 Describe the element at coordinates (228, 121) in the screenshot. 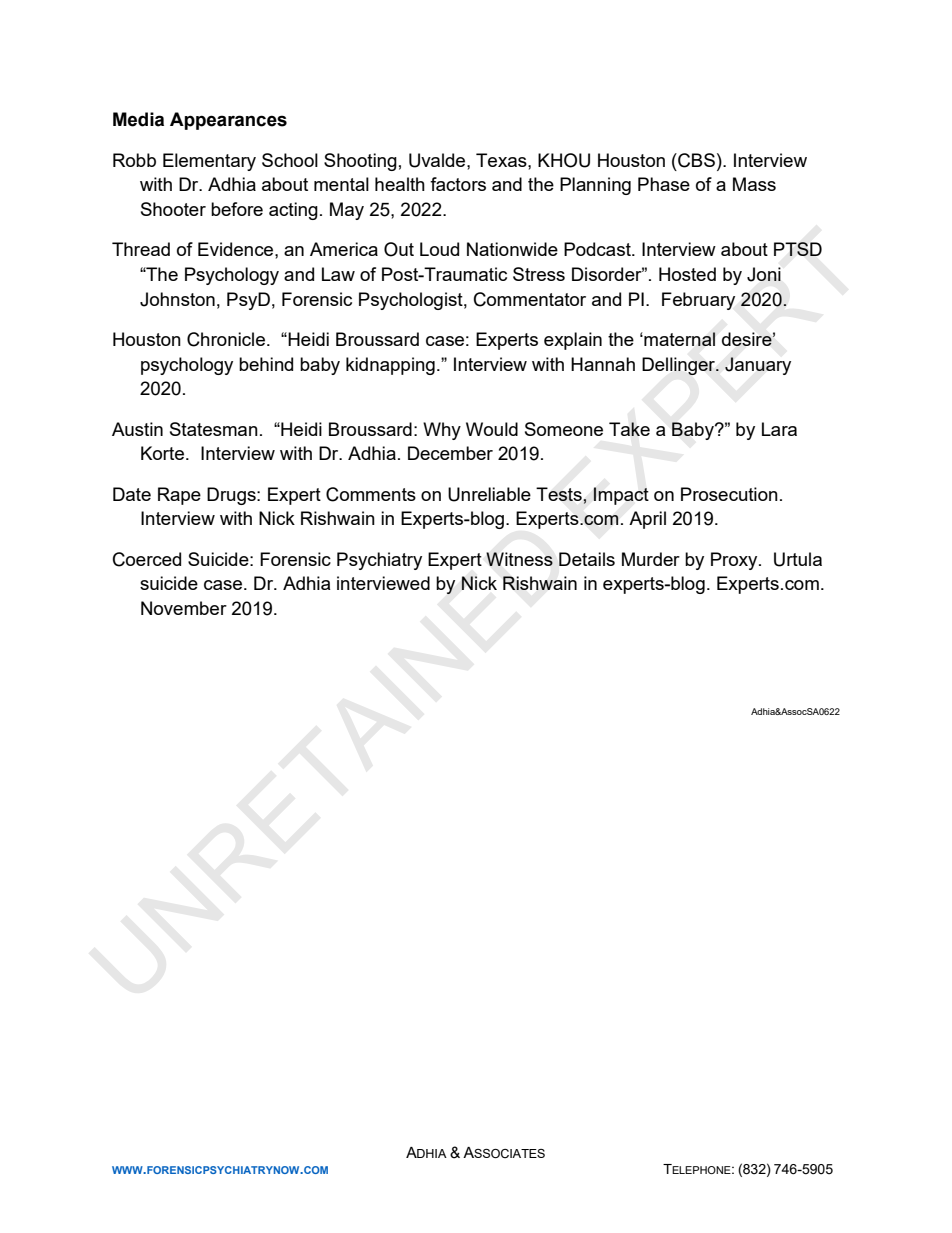

I see `Appearances` at that location.
